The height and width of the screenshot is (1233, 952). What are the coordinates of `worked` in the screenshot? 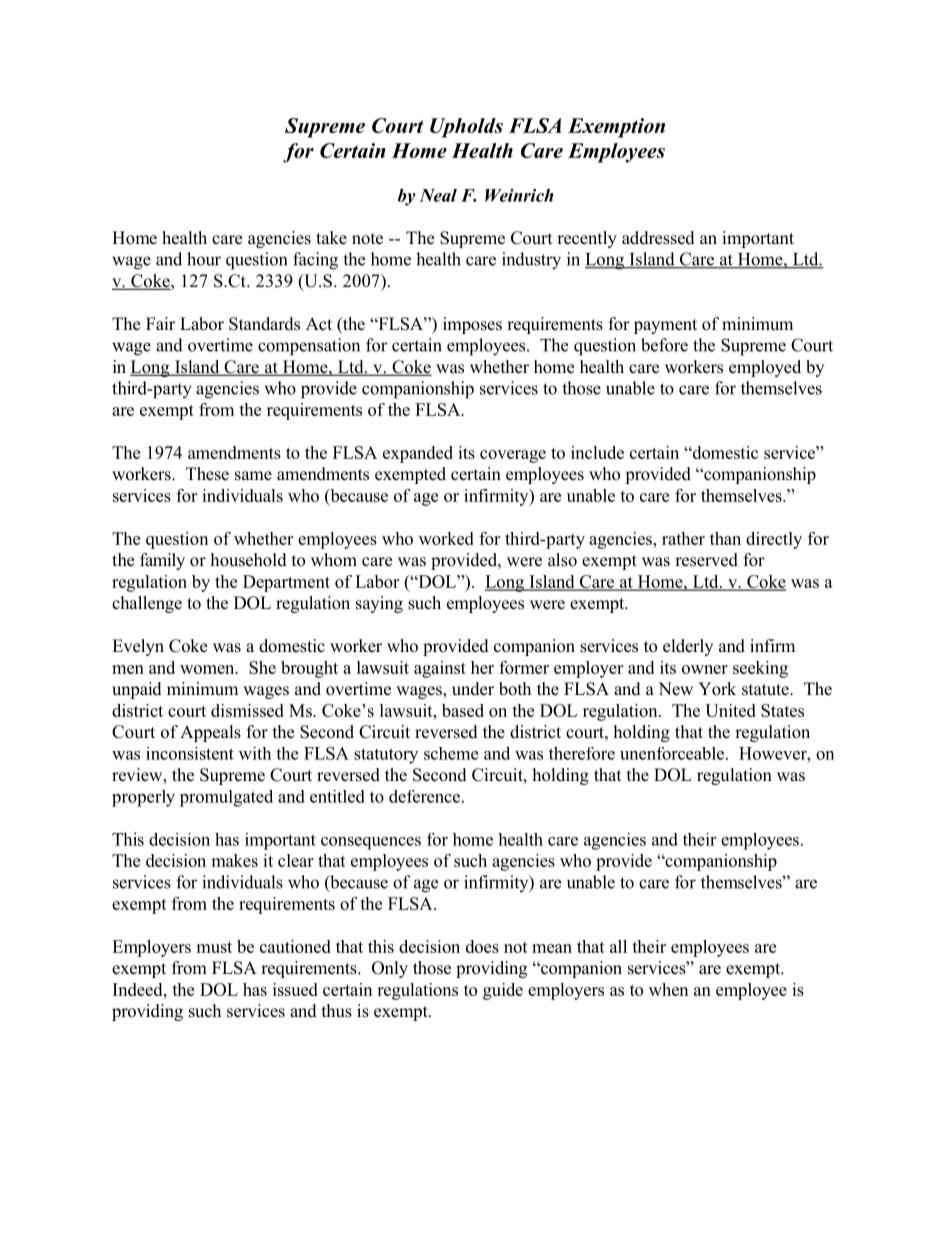 It's located at (446, 538).
